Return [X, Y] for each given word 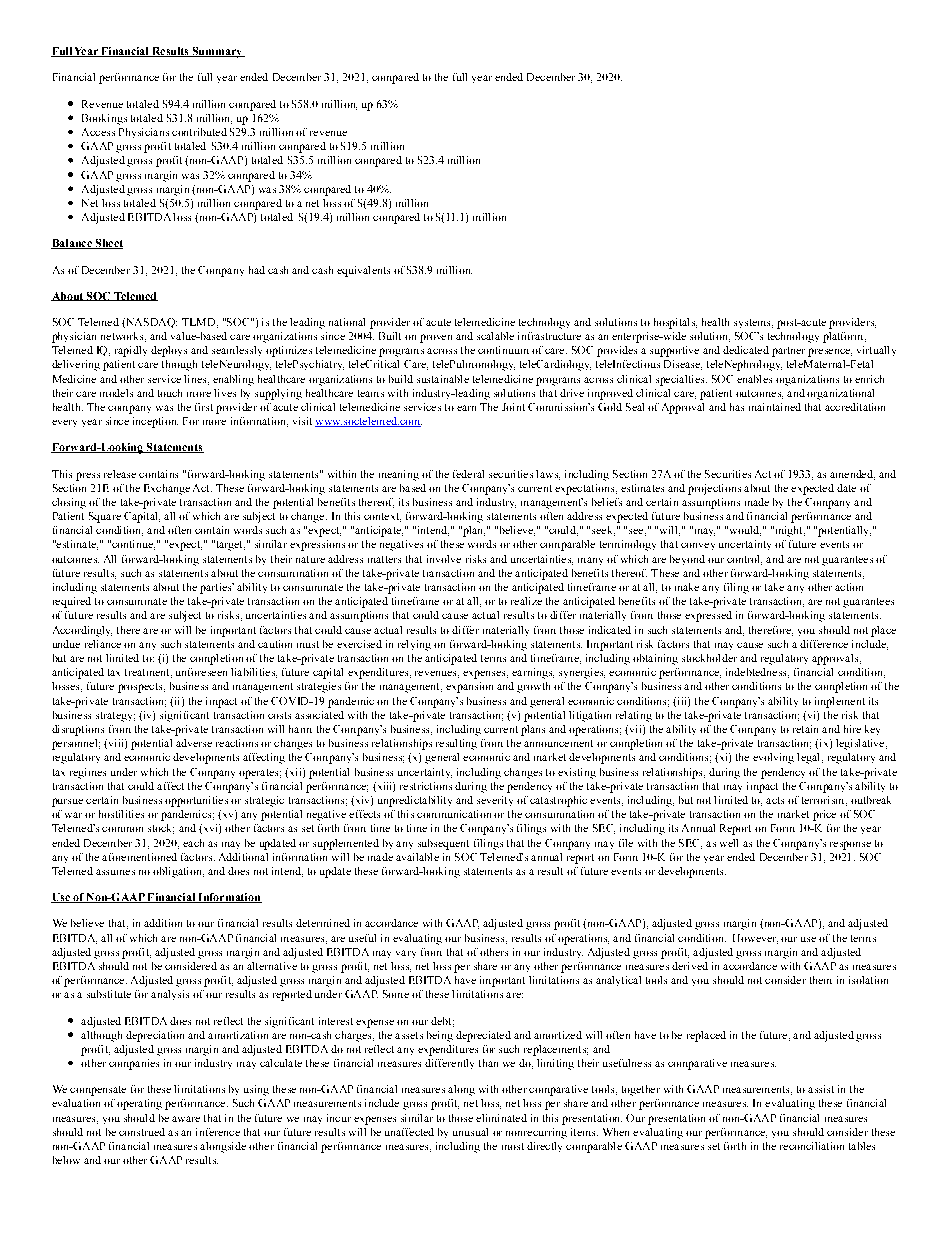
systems [753, 323]
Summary [217, 52]
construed [142, 1132]
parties [217, 588]
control [744, 560]
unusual [470, 1132]
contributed [199, 132]
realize [526, 601]
